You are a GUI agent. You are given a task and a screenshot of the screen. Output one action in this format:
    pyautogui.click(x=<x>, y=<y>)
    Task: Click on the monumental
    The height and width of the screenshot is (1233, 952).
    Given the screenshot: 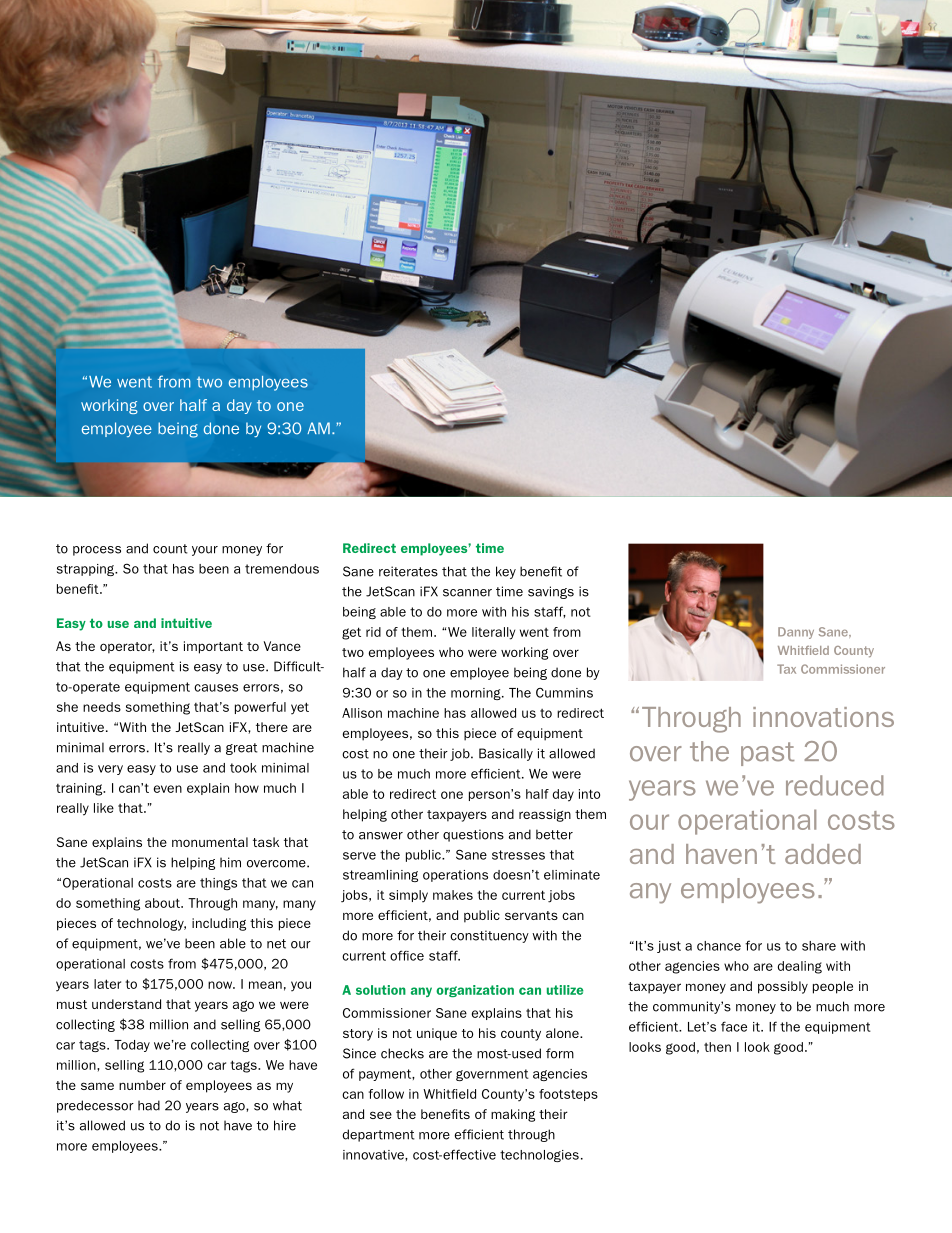 What is the action you would take?
    pyautogui.click(x=210, y=842)
